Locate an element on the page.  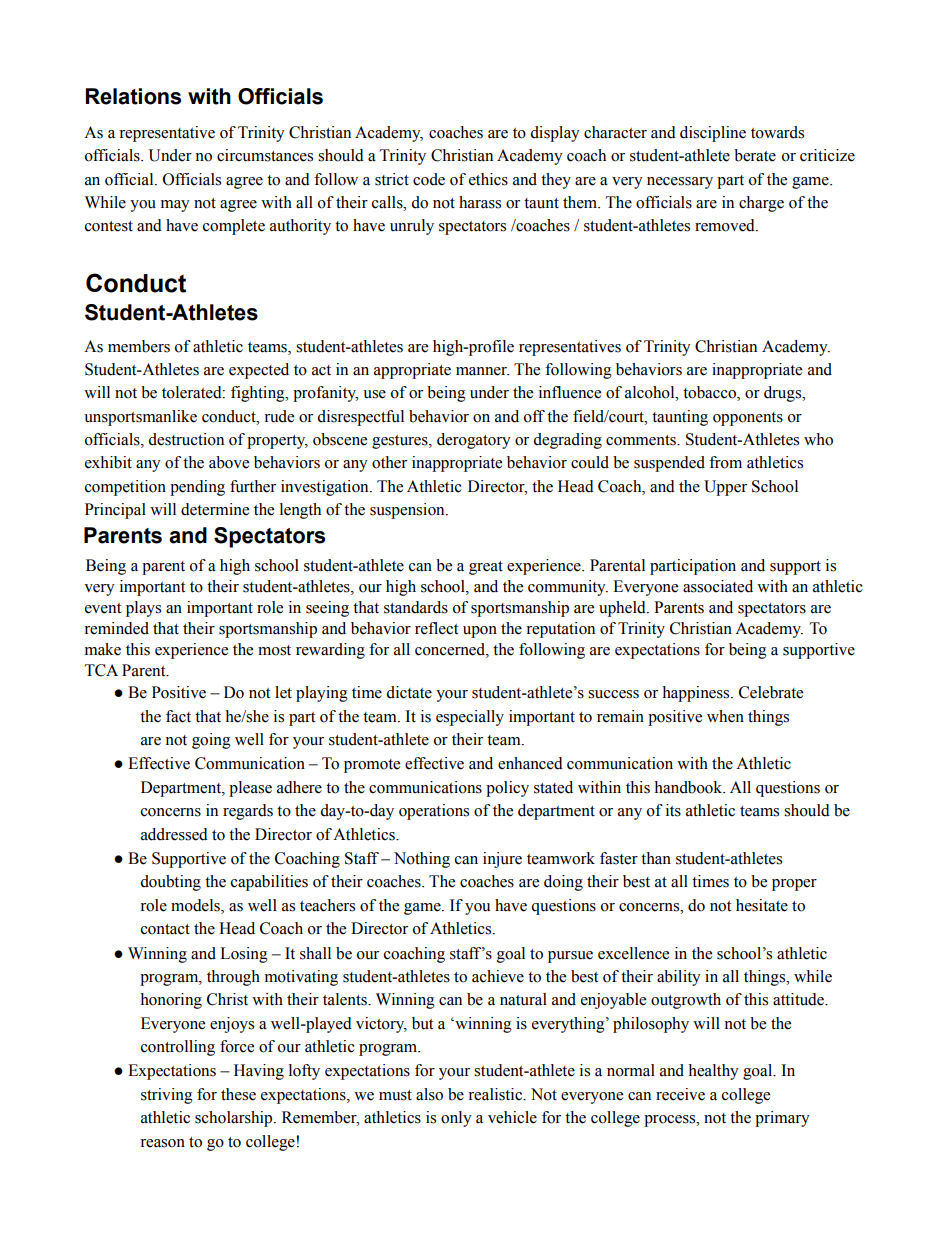
policy is located at coordinates (507, 789).
